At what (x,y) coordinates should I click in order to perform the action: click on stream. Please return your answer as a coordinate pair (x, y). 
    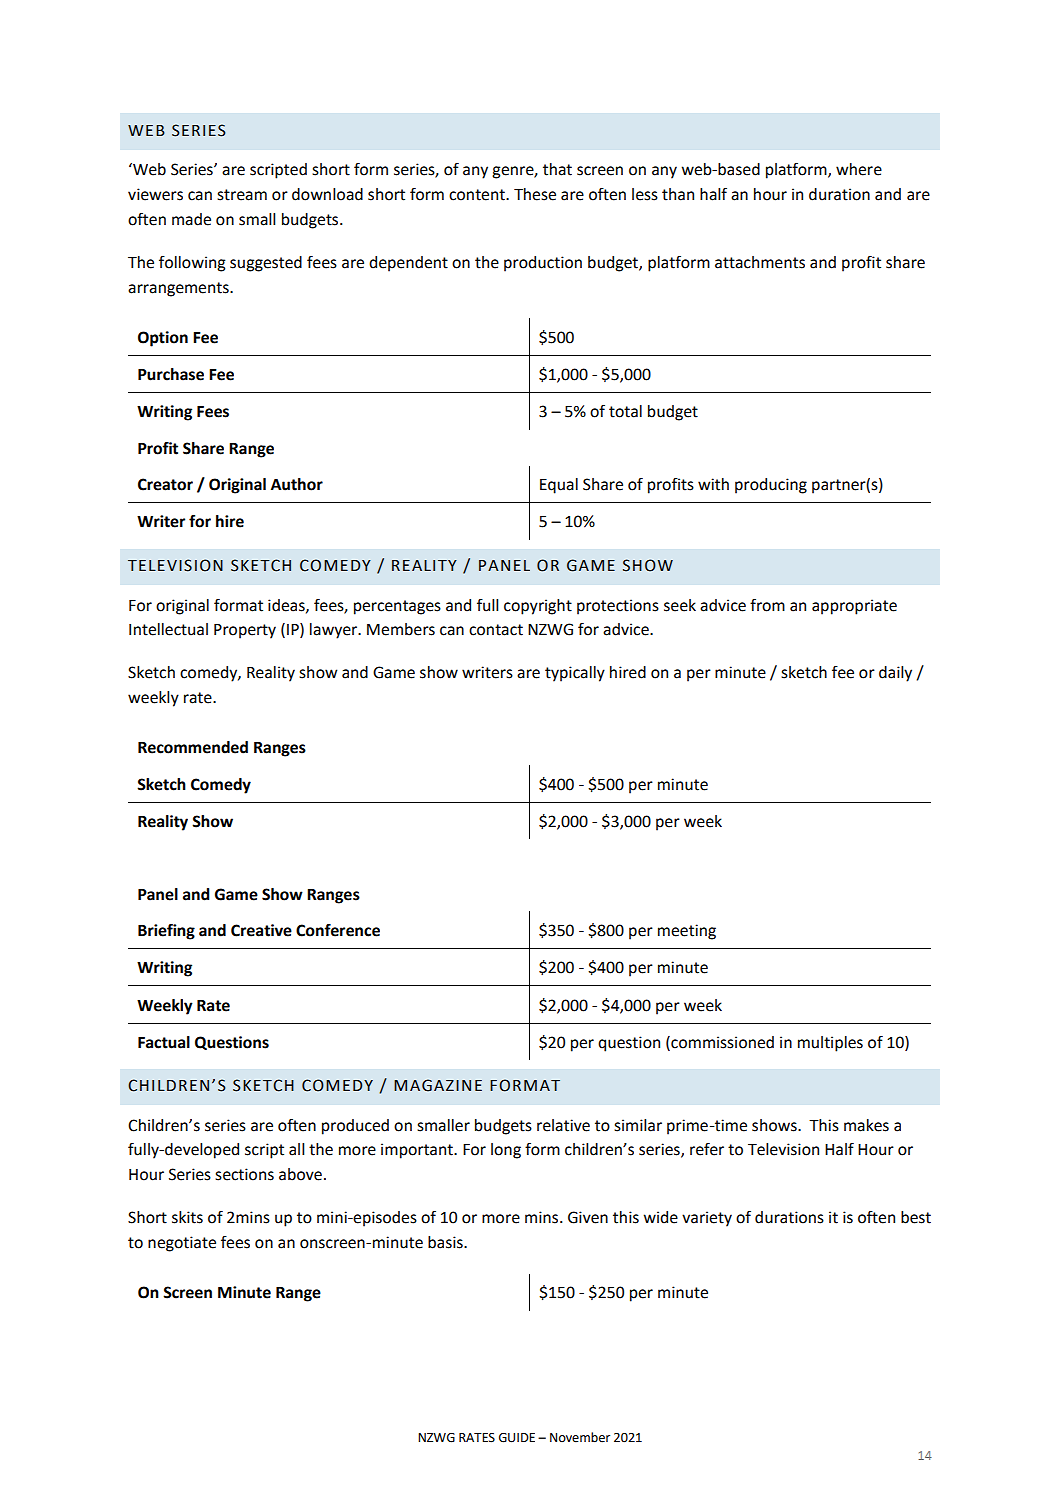
    Looking at the image, I should click on (242, 195).
